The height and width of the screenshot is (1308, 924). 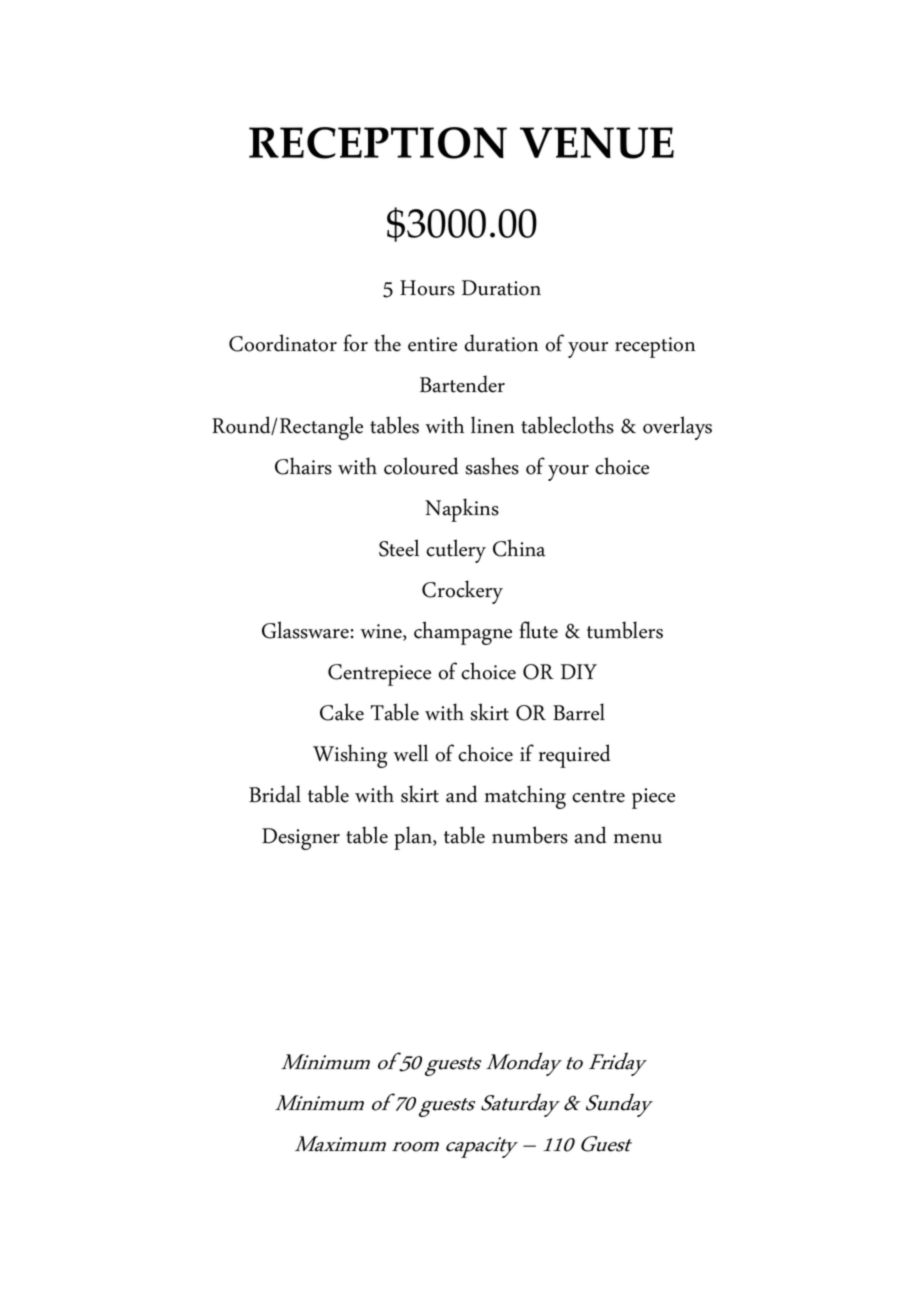 I want to click on tumblers, so click(x=625, y=630).
